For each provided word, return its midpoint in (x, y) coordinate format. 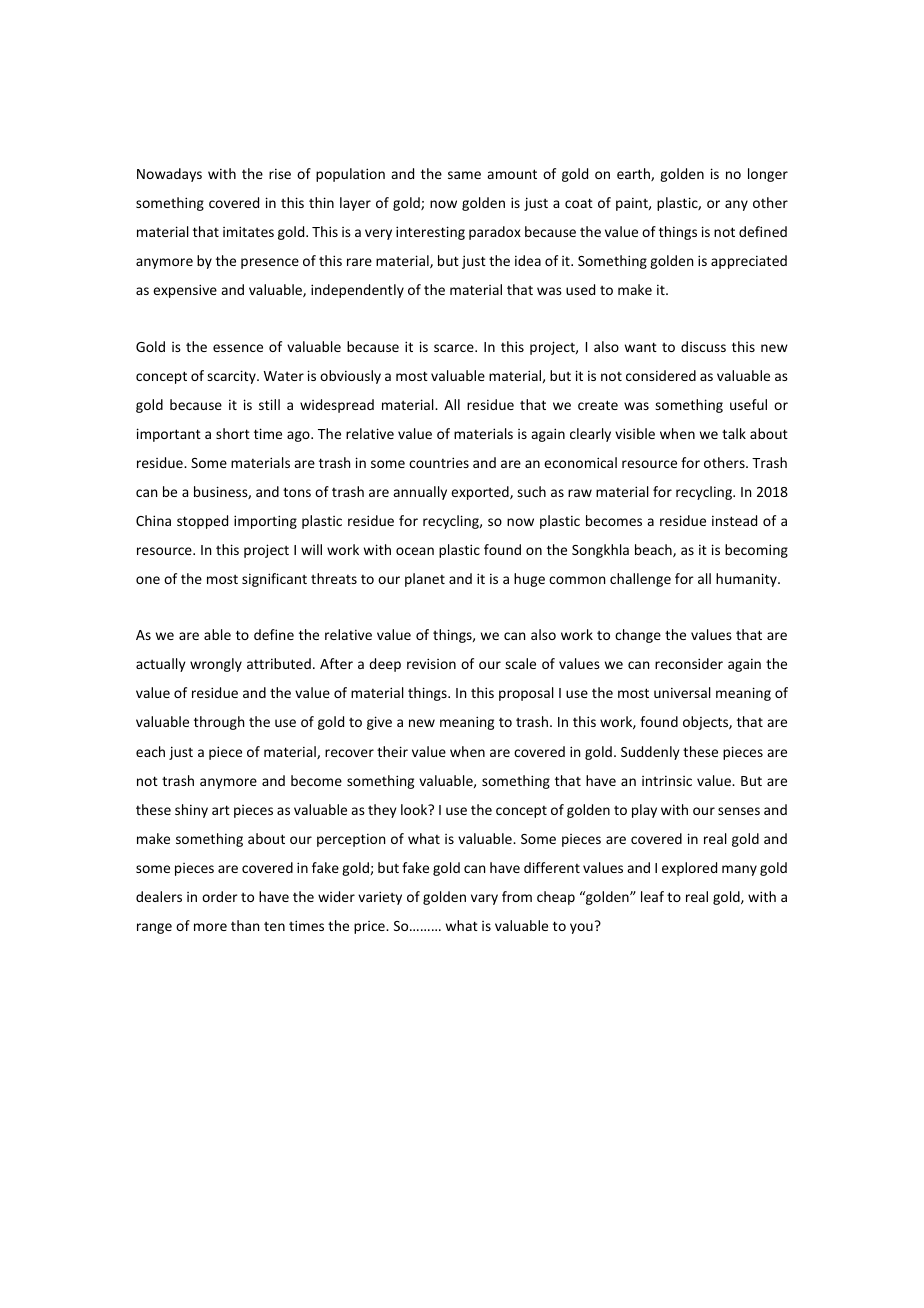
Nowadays (169, 175)
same (464, 175)
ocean (415, 551)
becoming (756, 551)
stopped (202, 522)
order (220, 896)
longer (768, 175)
